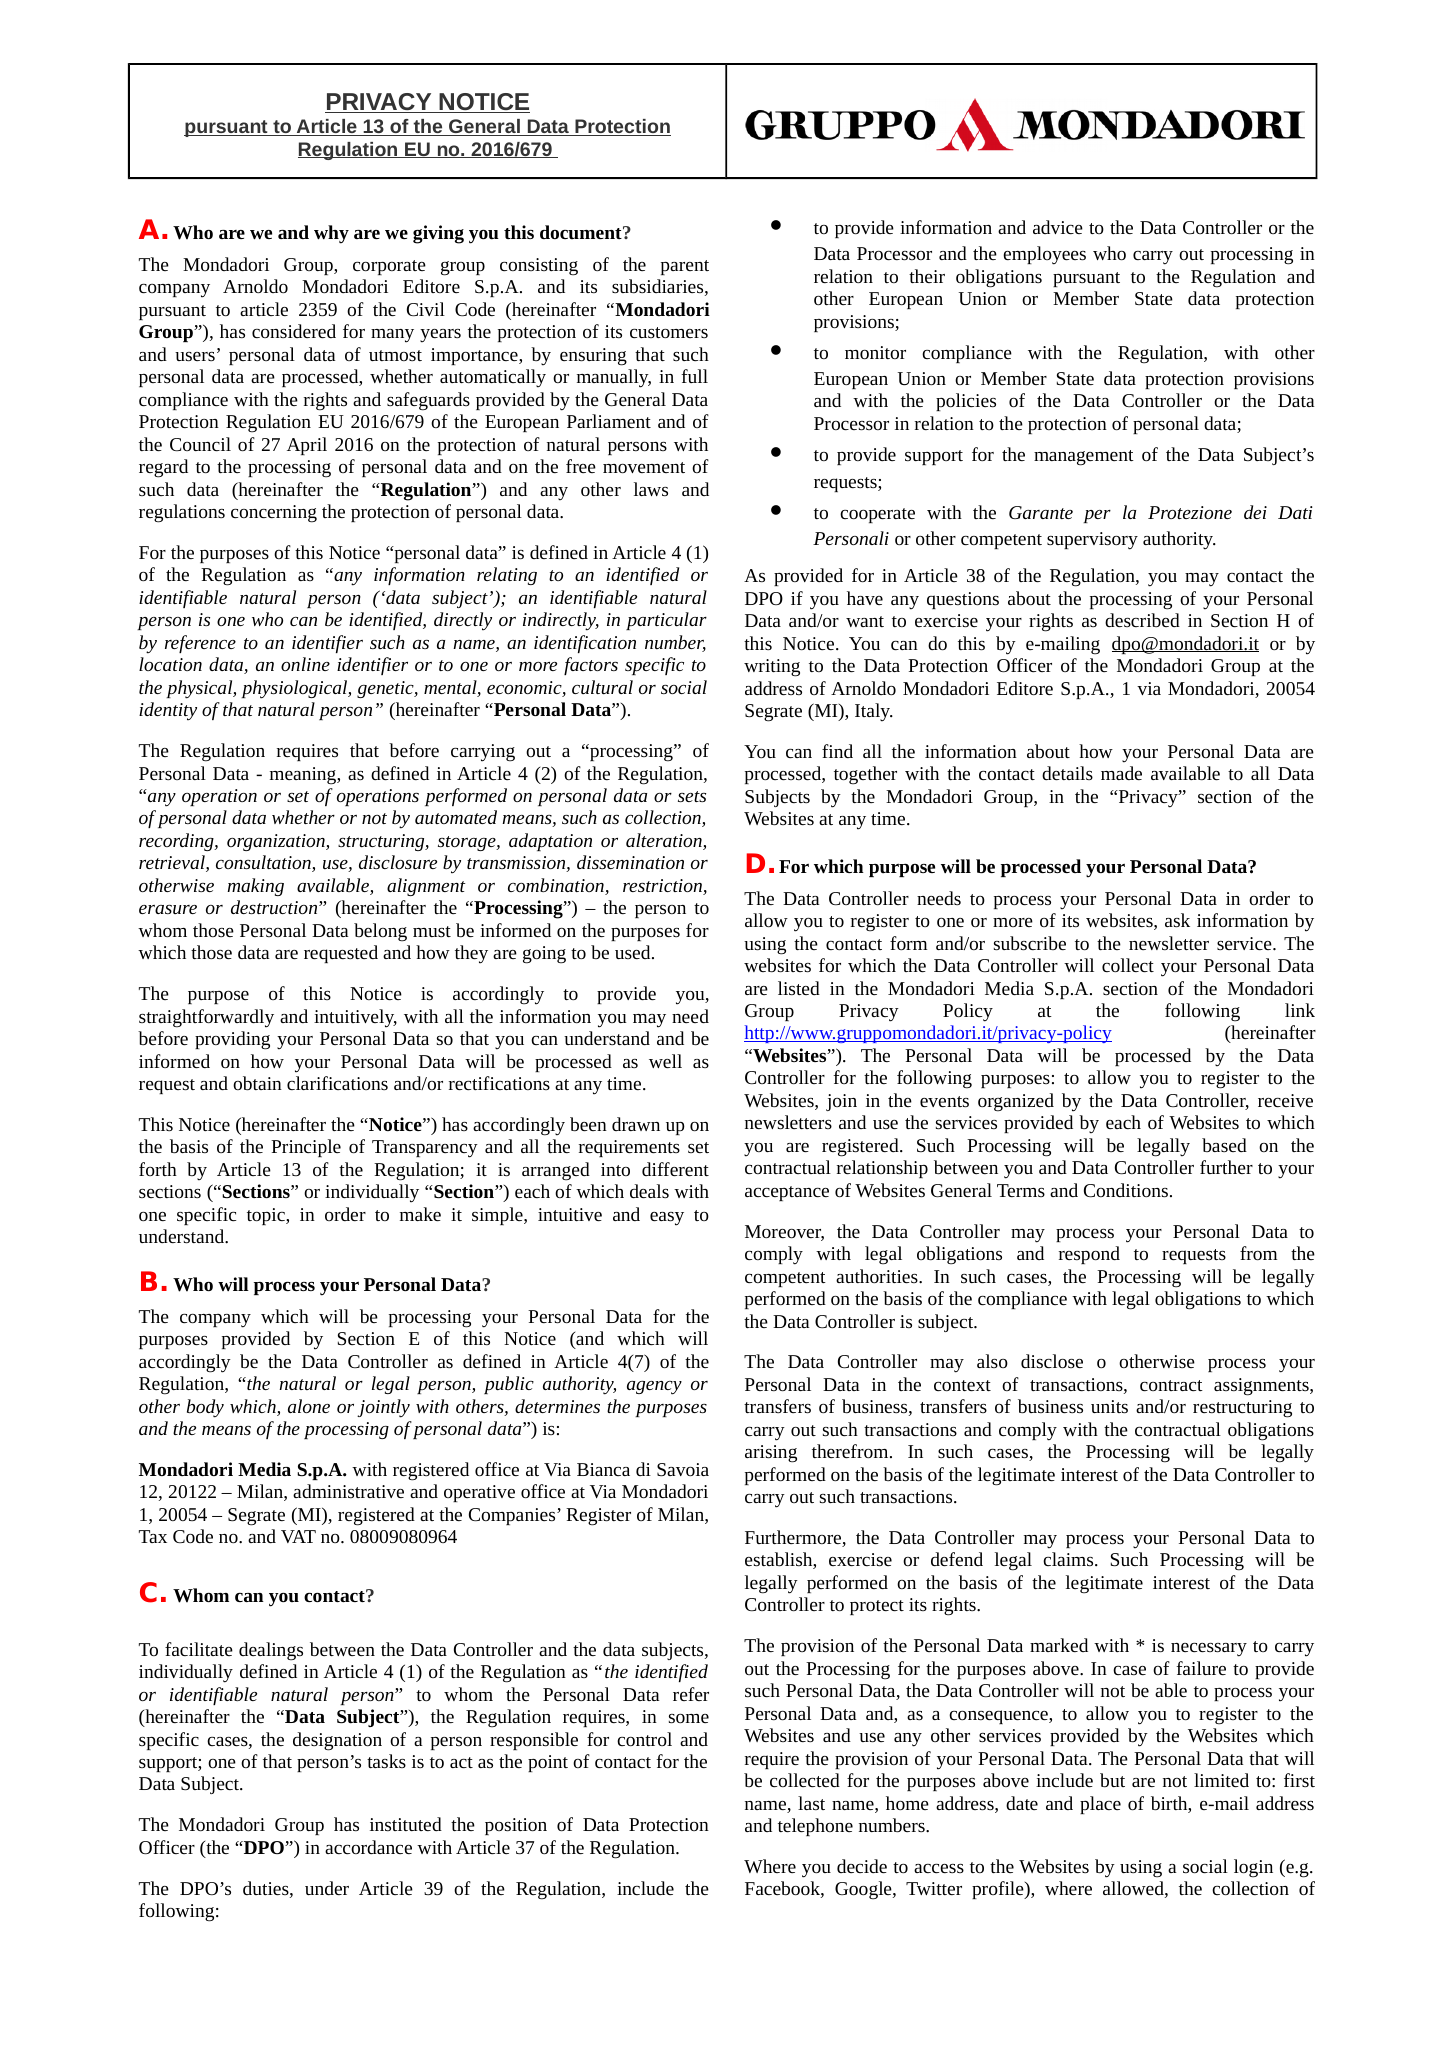 The height and width of the screenshot is (2057, 1453). I want to click on well, so click(665, 1061).
